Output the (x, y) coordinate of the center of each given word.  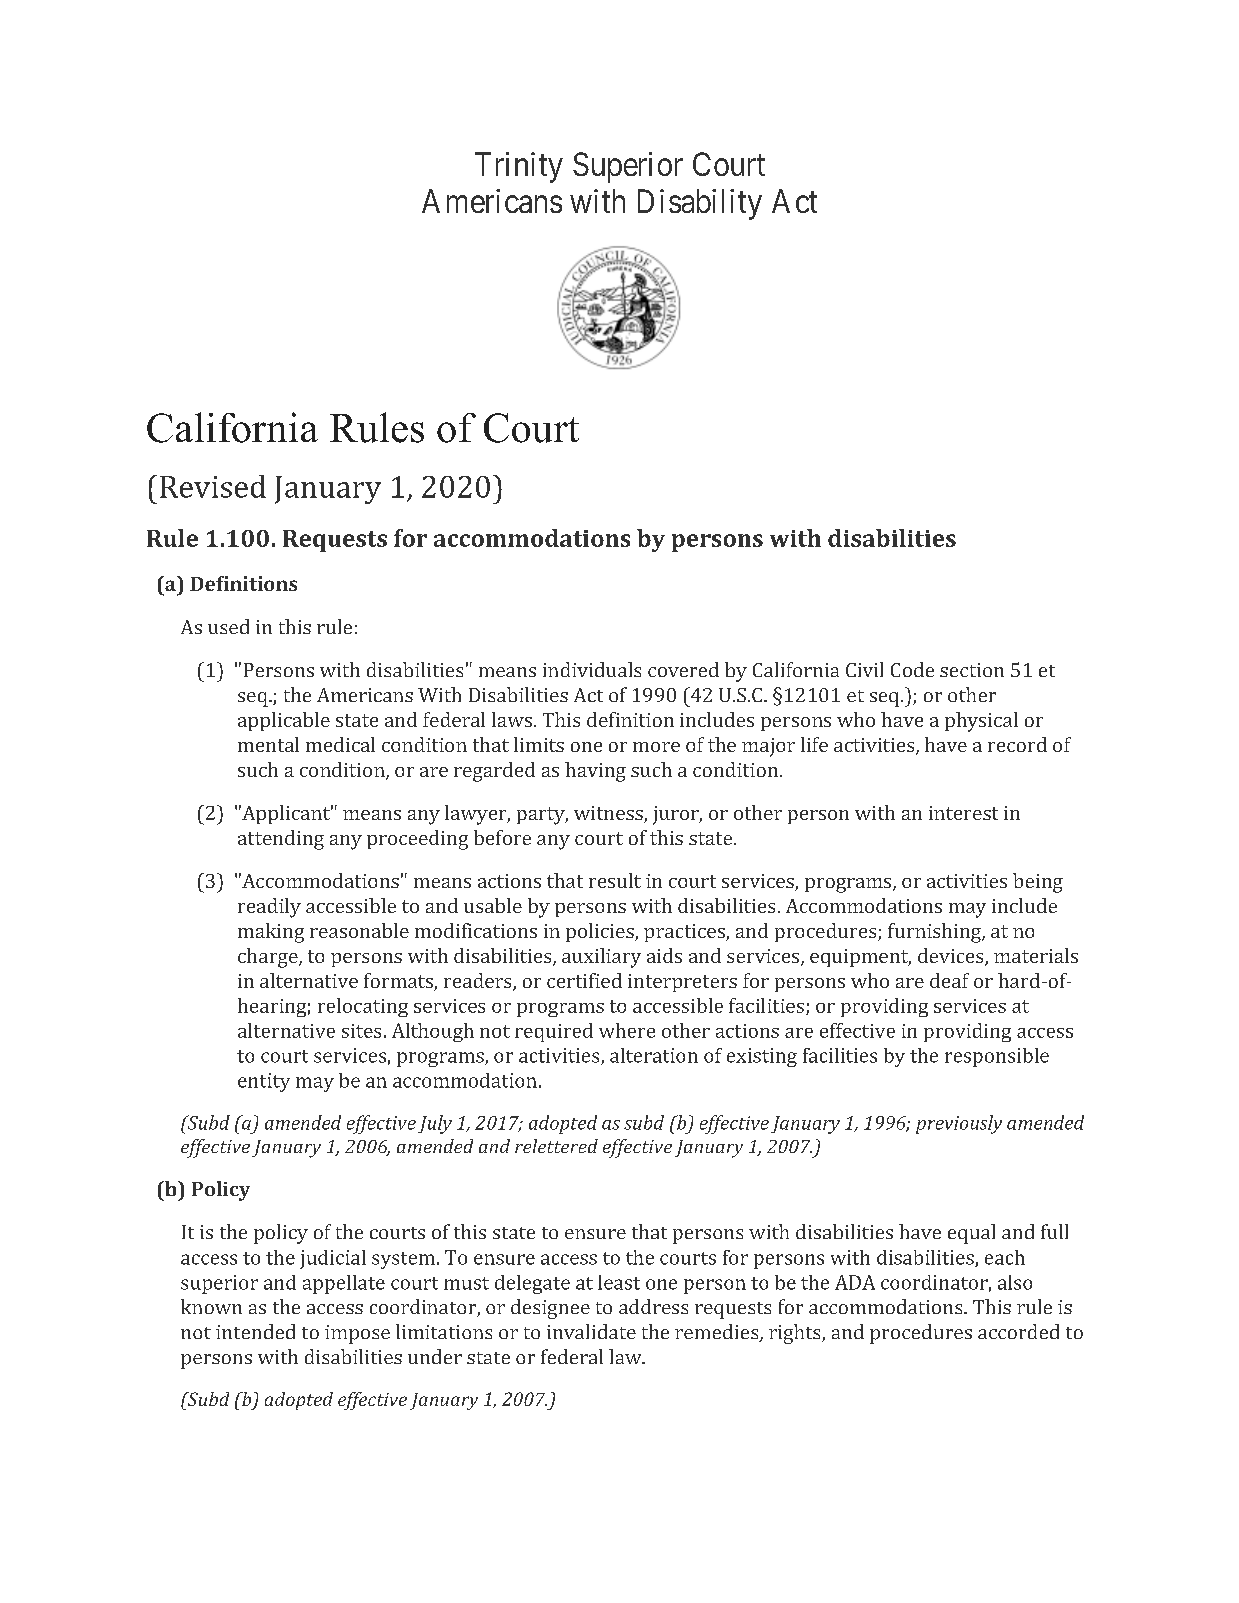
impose (357, 1334)
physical (981, 722)
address (653, 1306)
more (656, 747)
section (972, 670)
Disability (700, 204)
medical (340, 744)
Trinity (519, 167)
